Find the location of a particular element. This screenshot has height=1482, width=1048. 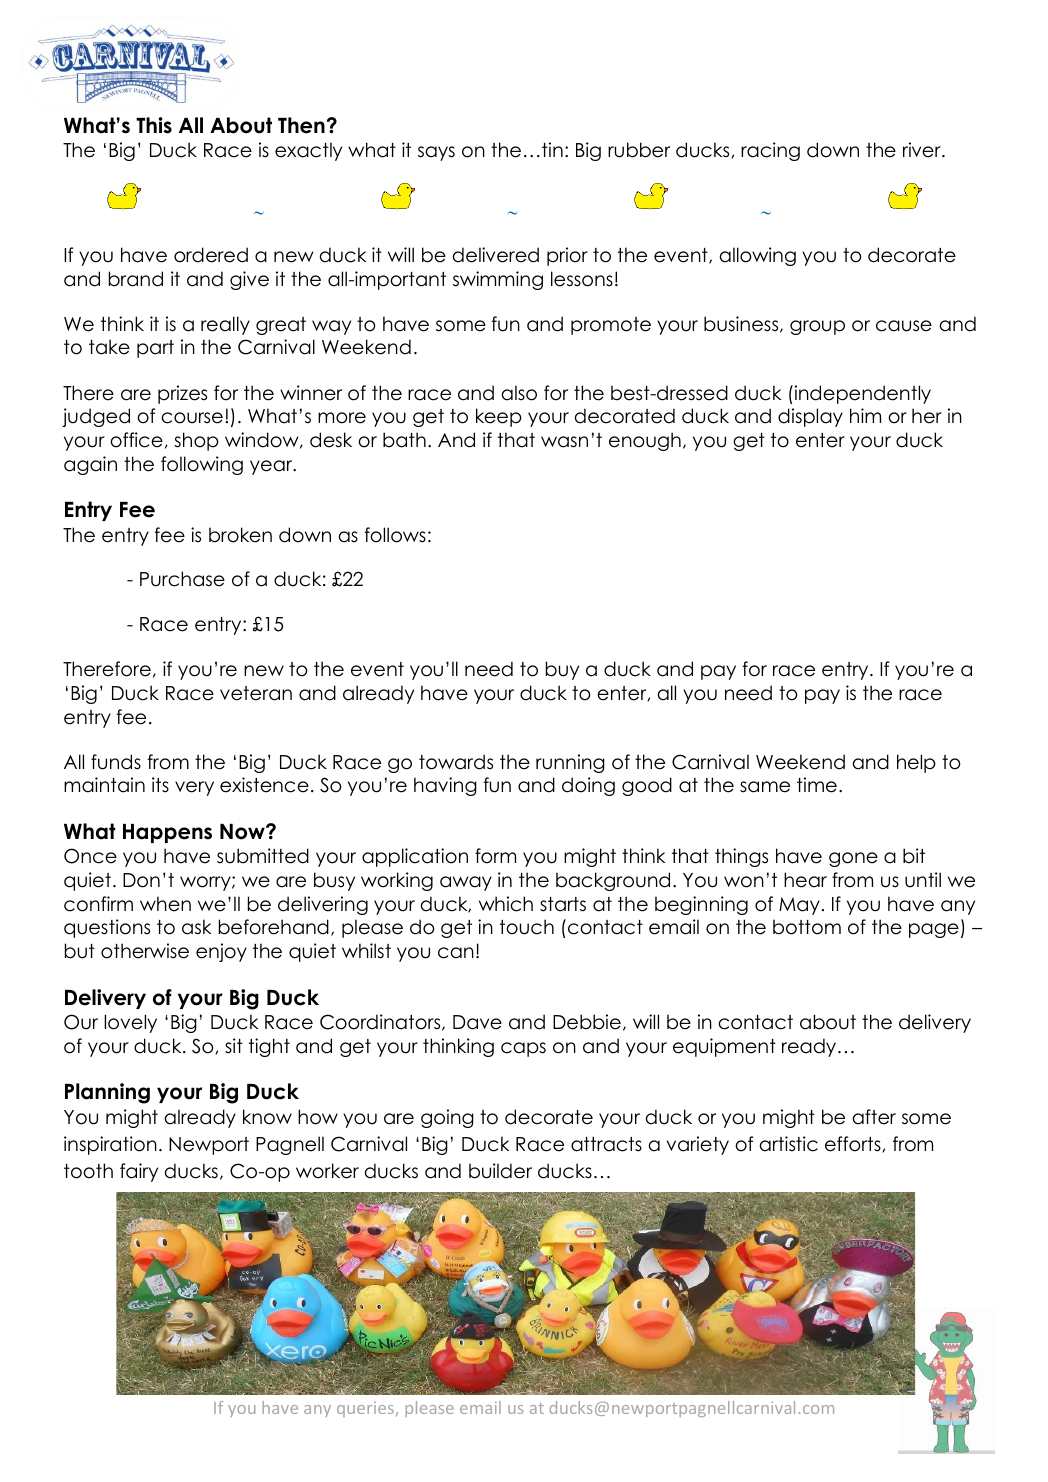

bottom is located at coordinates (807, 927).
